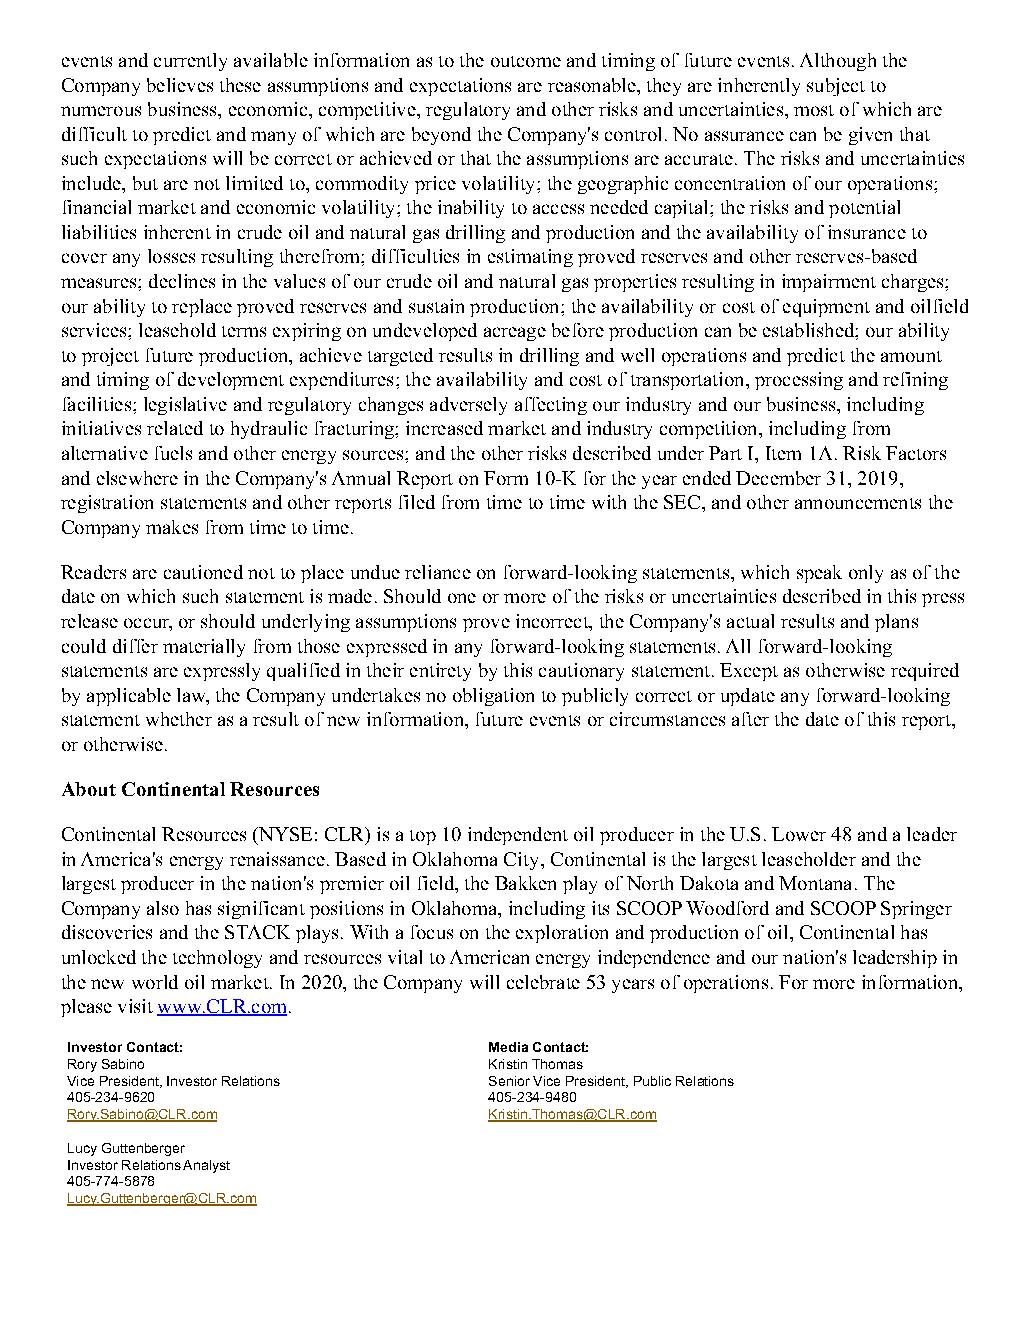 The height and width of the screenshot is (1332, 1029). Describe the element at coordinates (172, 527) in the screenshot. I see `makes` at that location.
